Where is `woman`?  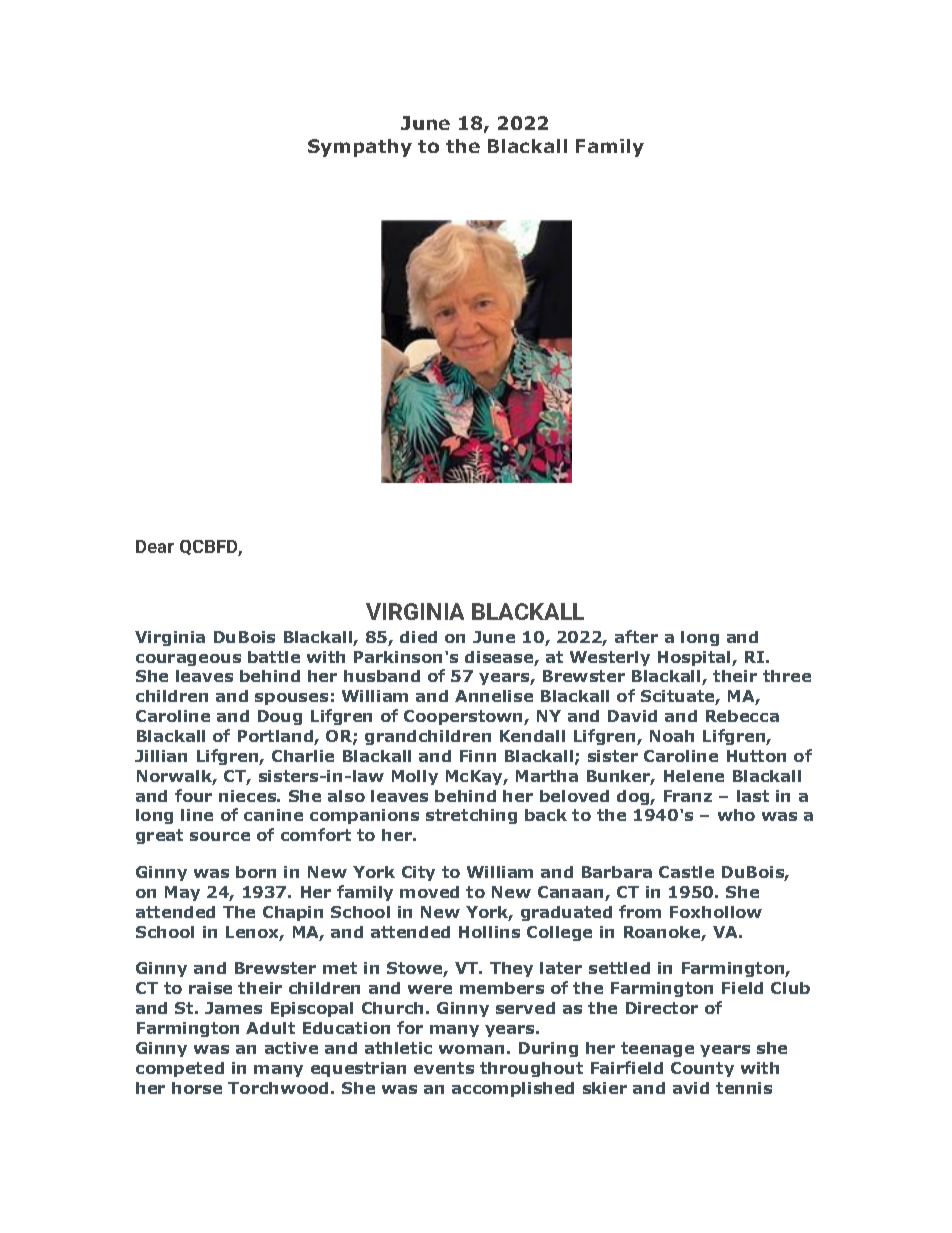
woman is located at coordinates (471, 1049).
